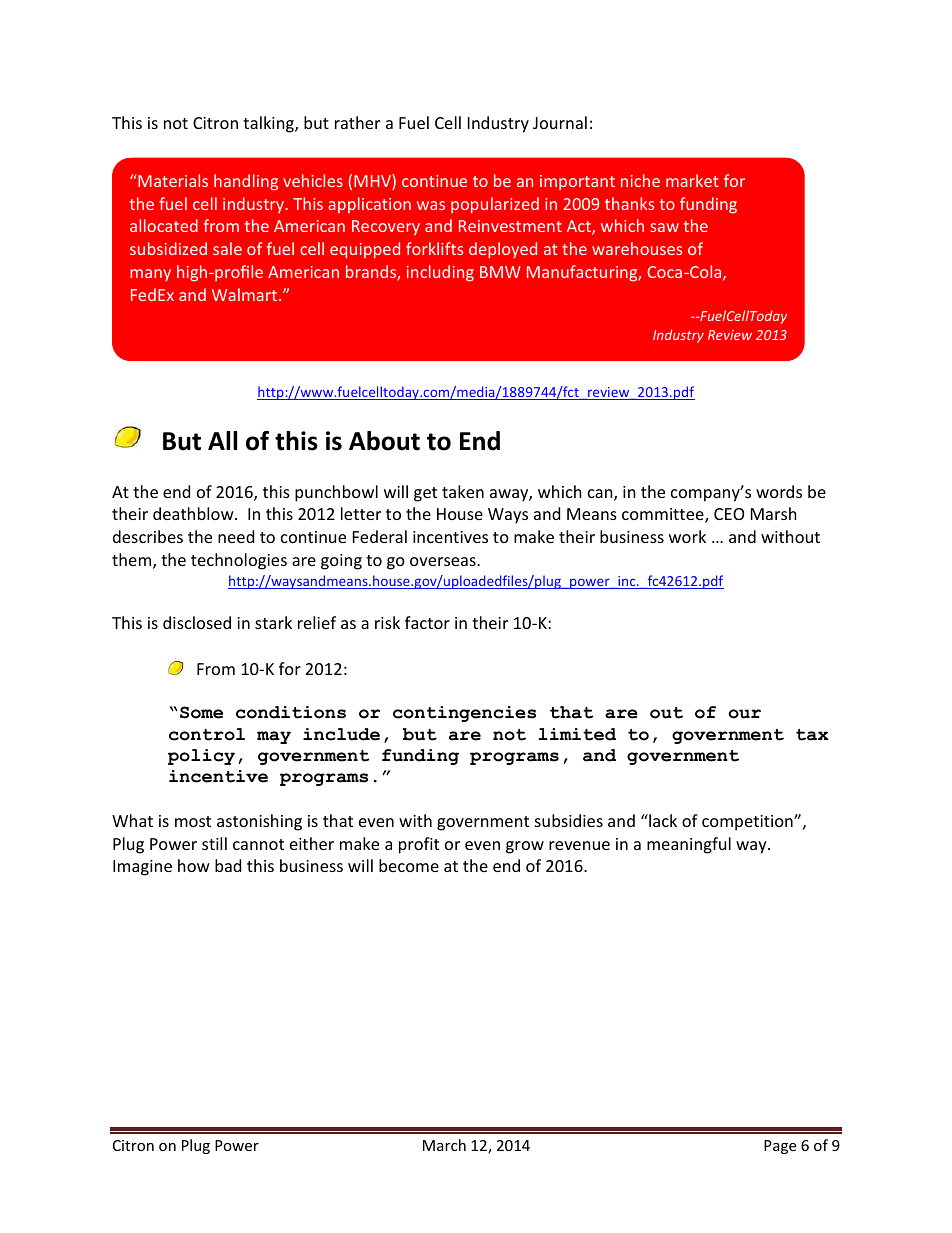 The height and width of the image is (1233, 952). Describe the element at coordinates (444, 1145) in the image. I see `March` at that location.
